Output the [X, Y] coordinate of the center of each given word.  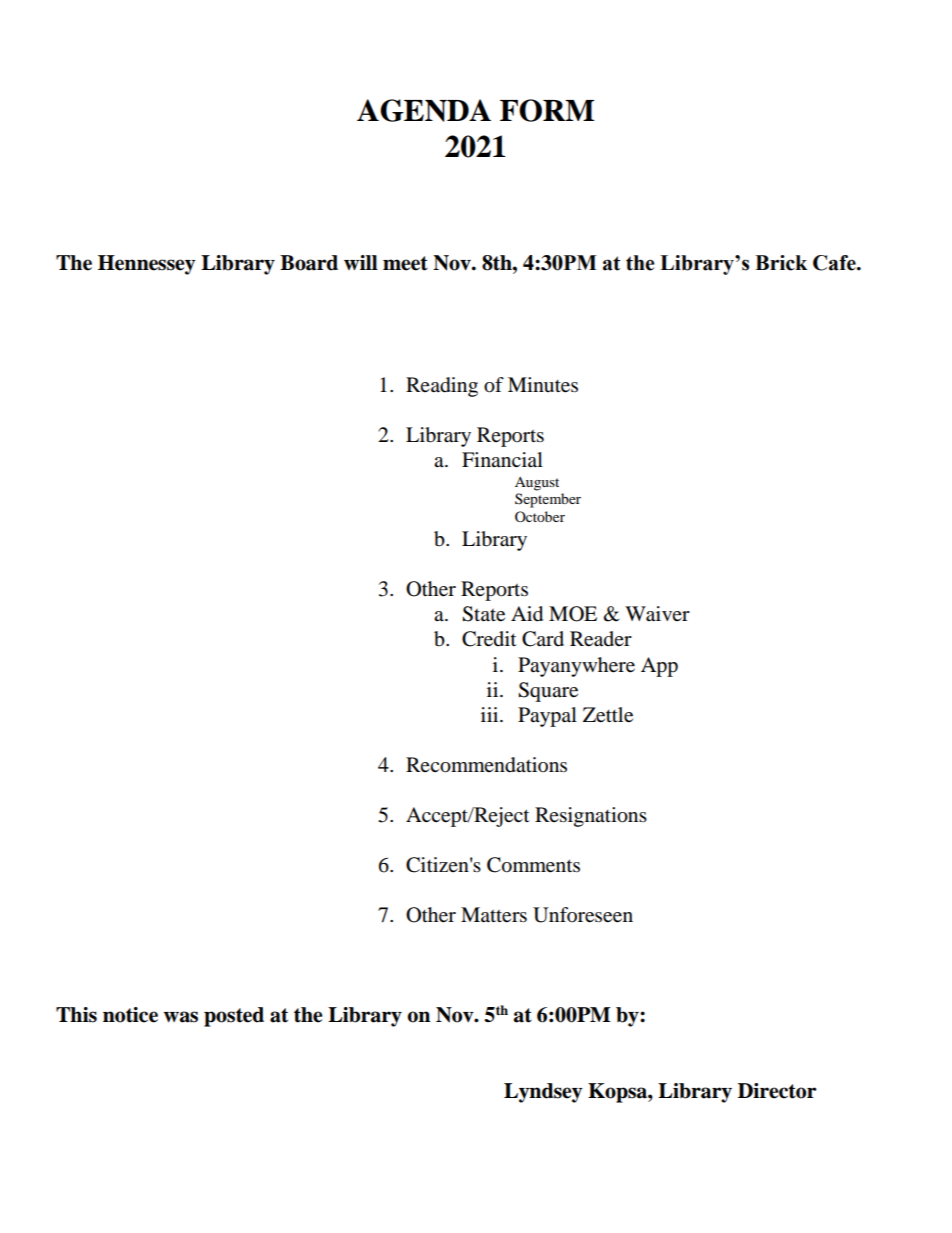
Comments [533, 865]
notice [130, 1015]
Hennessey [146, 265]
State [483, 614]
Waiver [657, 614]
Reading [442, 387]
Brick [781, 263]
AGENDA [424, 110]
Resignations [591, 817]
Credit [489, 639]
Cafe [835, 263]
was [180, 1017]
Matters [494, 915]
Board [309, 263]
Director [777, 1091]
